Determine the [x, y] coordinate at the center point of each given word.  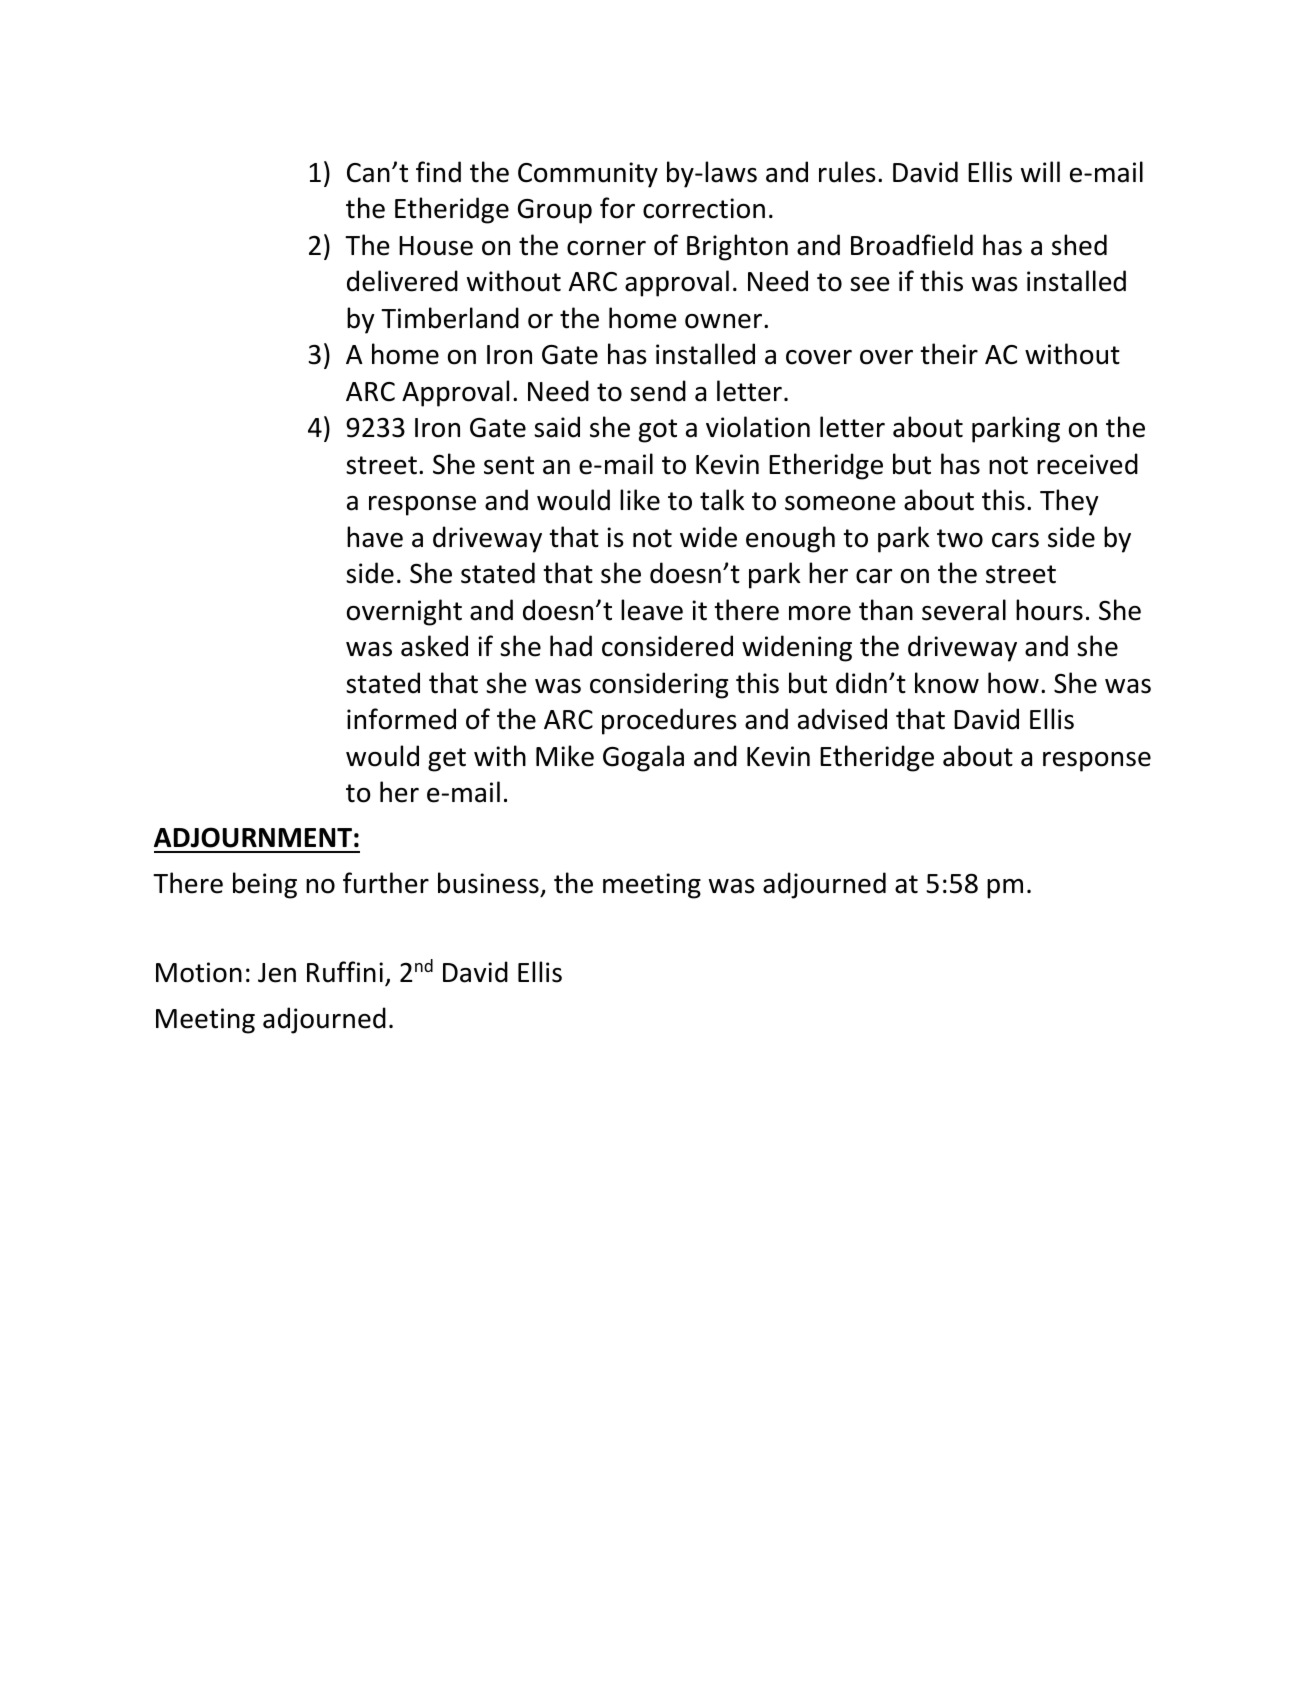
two [960, 538]
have [375, 537]
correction [704, 208]
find [438, 172]
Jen [277, 973]
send [658, 391]
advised [842, 719]
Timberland [450, 318]
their [949, 354]
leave [652, 610]
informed [401, 719]
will [1040, 171]
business [488, 883]
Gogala [643, 758]
